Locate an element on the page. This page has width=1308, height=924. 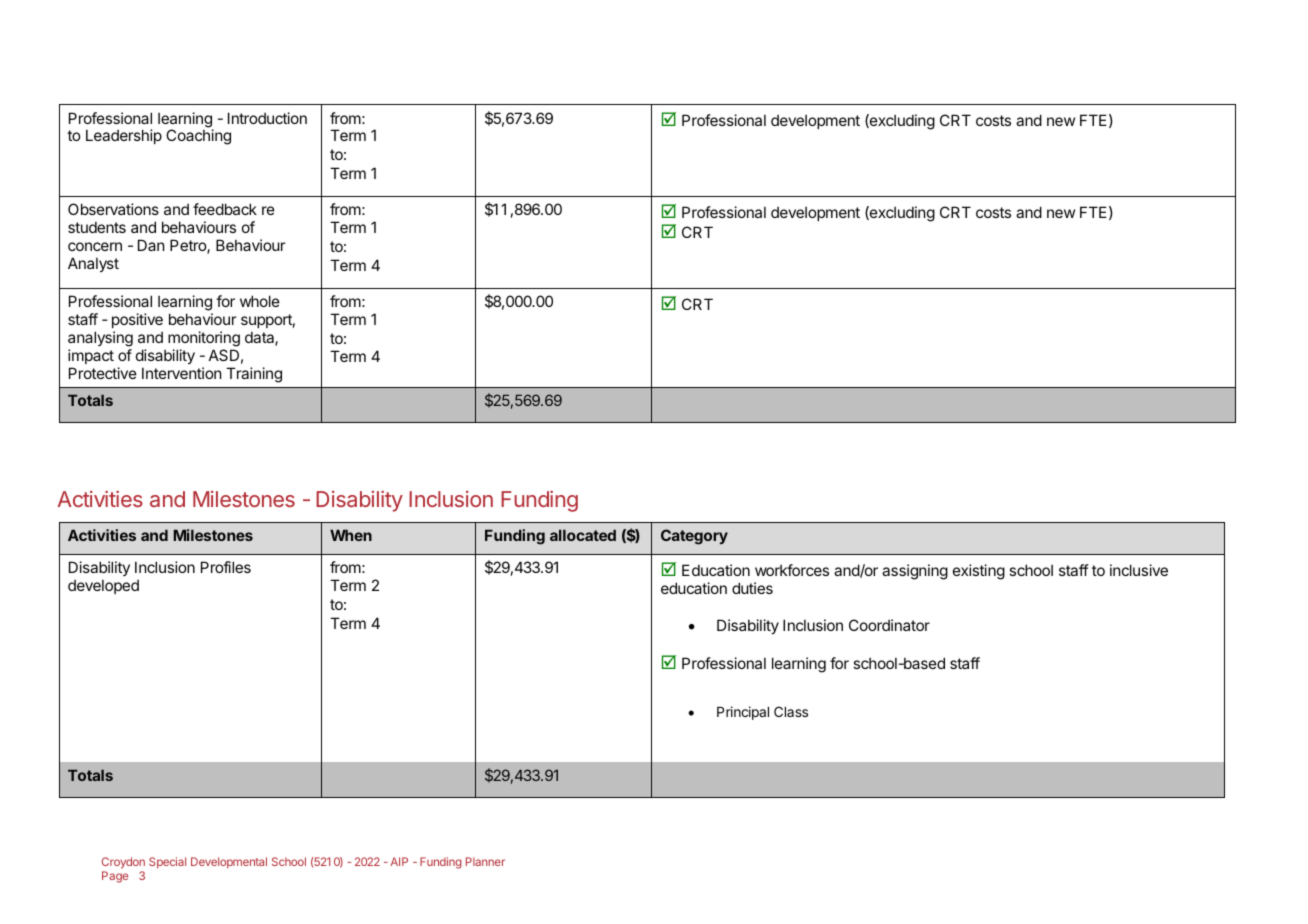
Planner is located at coordinates (485, 861).
